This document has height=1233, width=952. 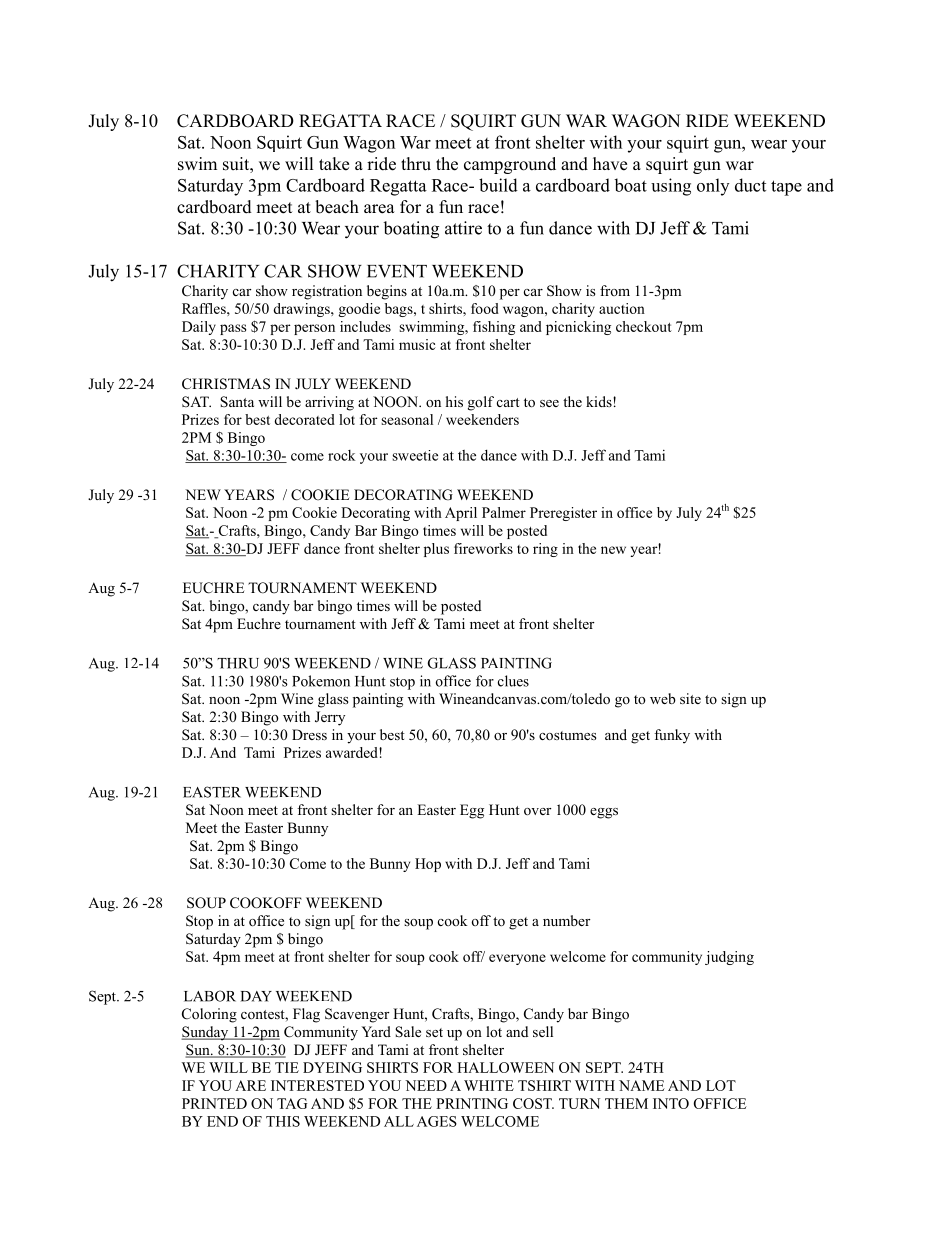 I want to click on WHITE, so click(x=489, y=1085).
